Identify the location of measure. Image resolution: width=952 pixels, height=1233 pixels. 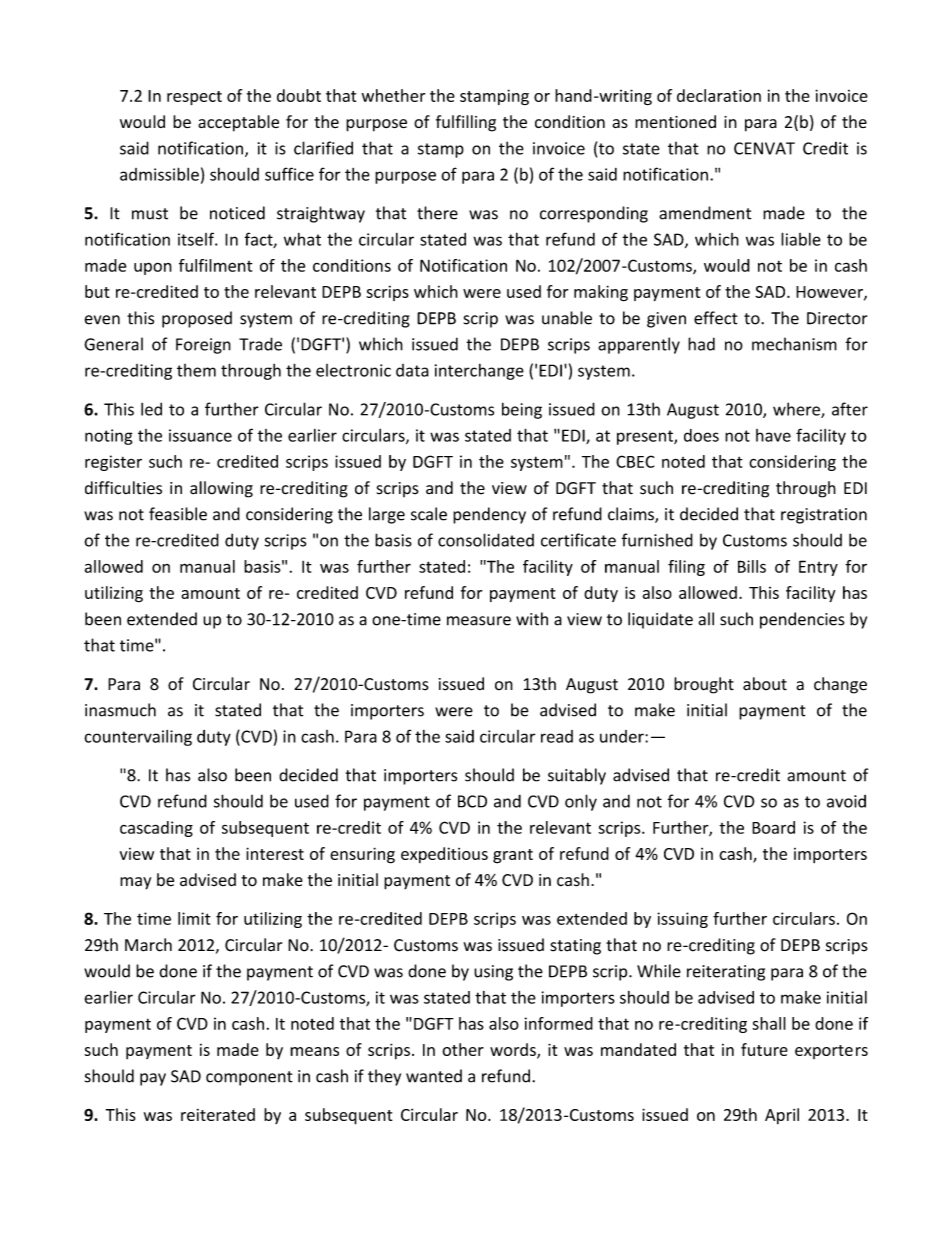
(479, 621).
